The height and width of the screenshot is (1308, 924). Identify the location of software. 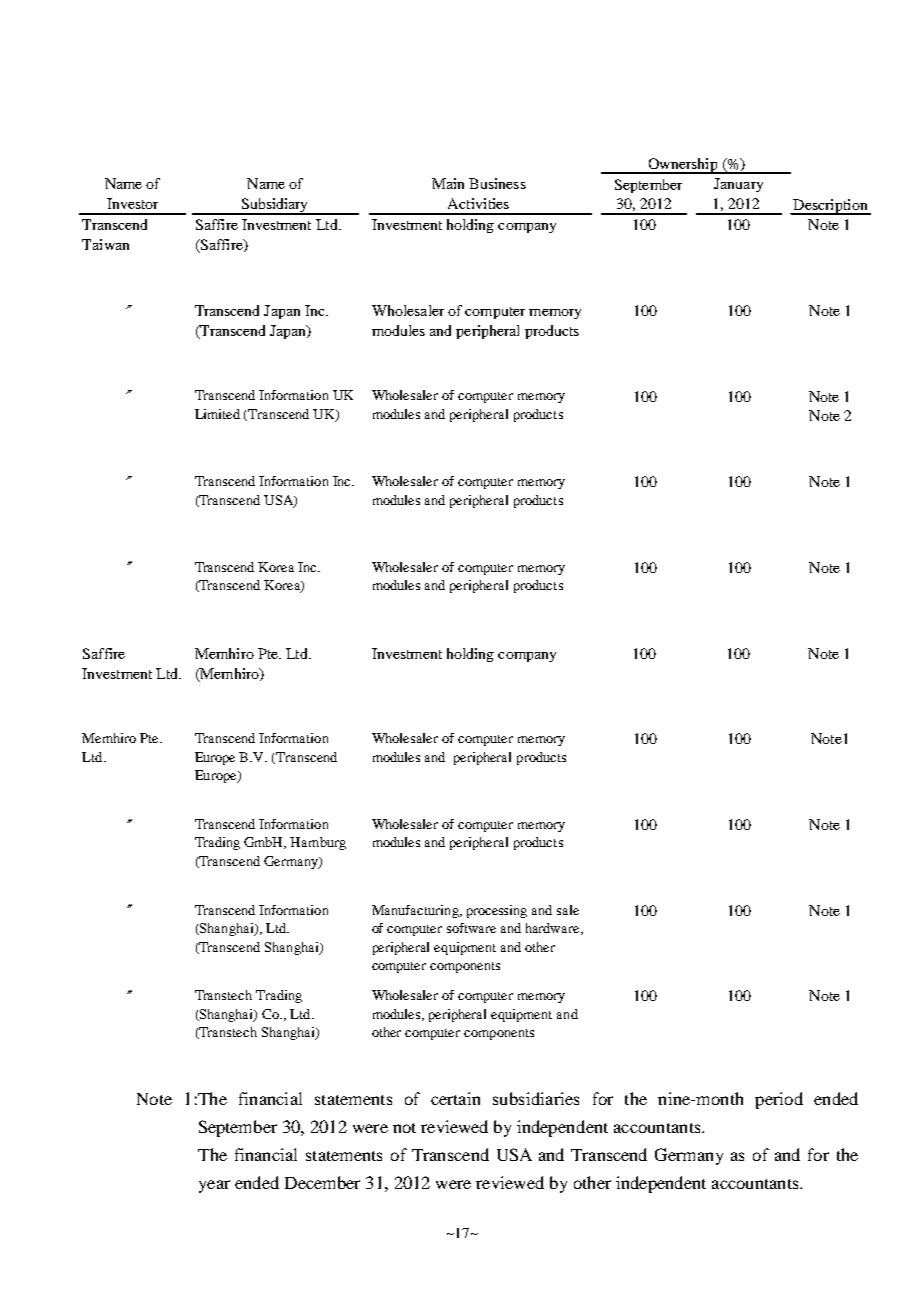
(471, 928).
